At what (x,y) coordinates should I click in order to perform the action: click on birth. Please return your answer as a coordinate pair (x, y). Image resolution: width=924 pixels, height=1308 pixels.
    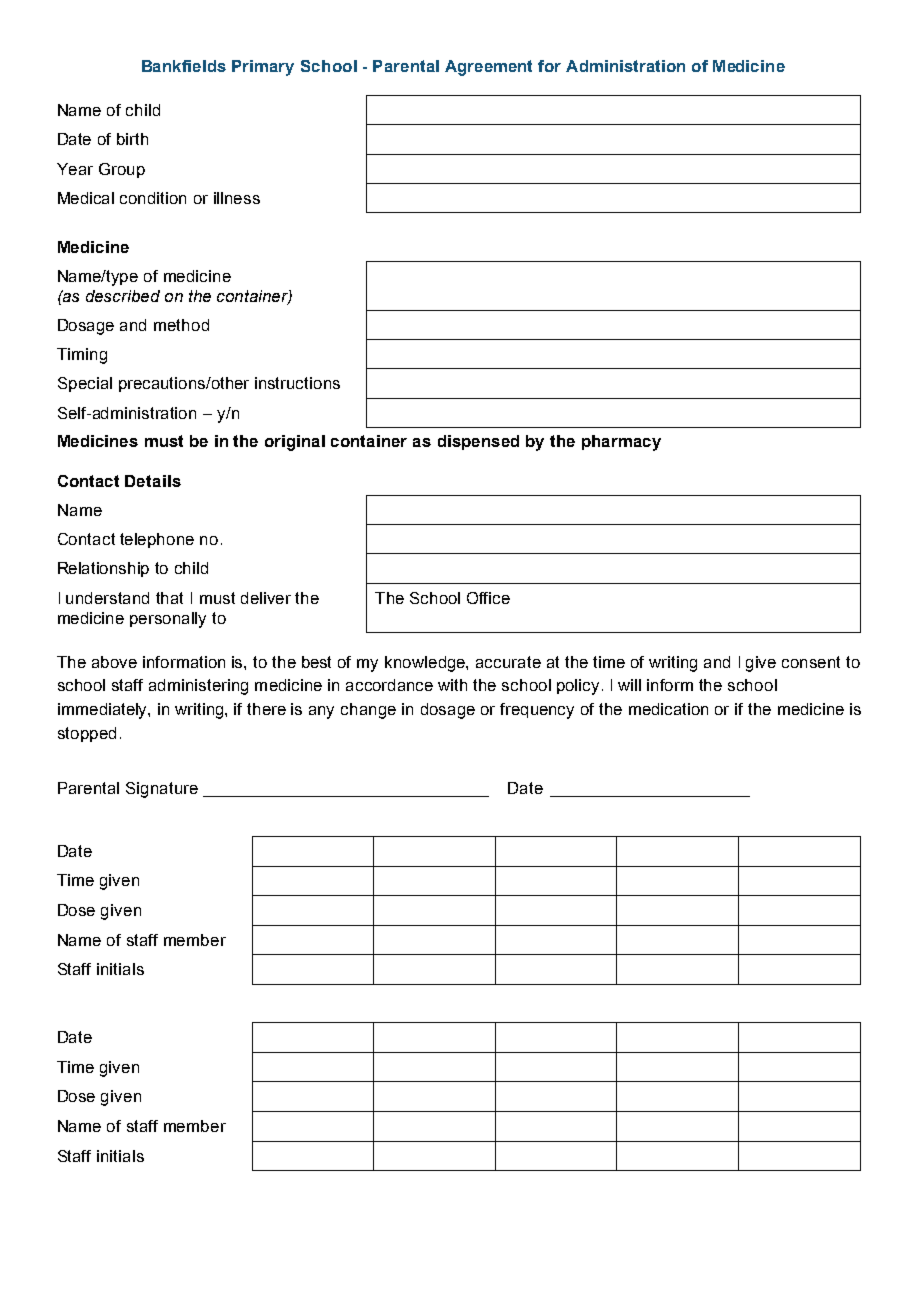
    Looking at the image, I should click on (132, 139).
